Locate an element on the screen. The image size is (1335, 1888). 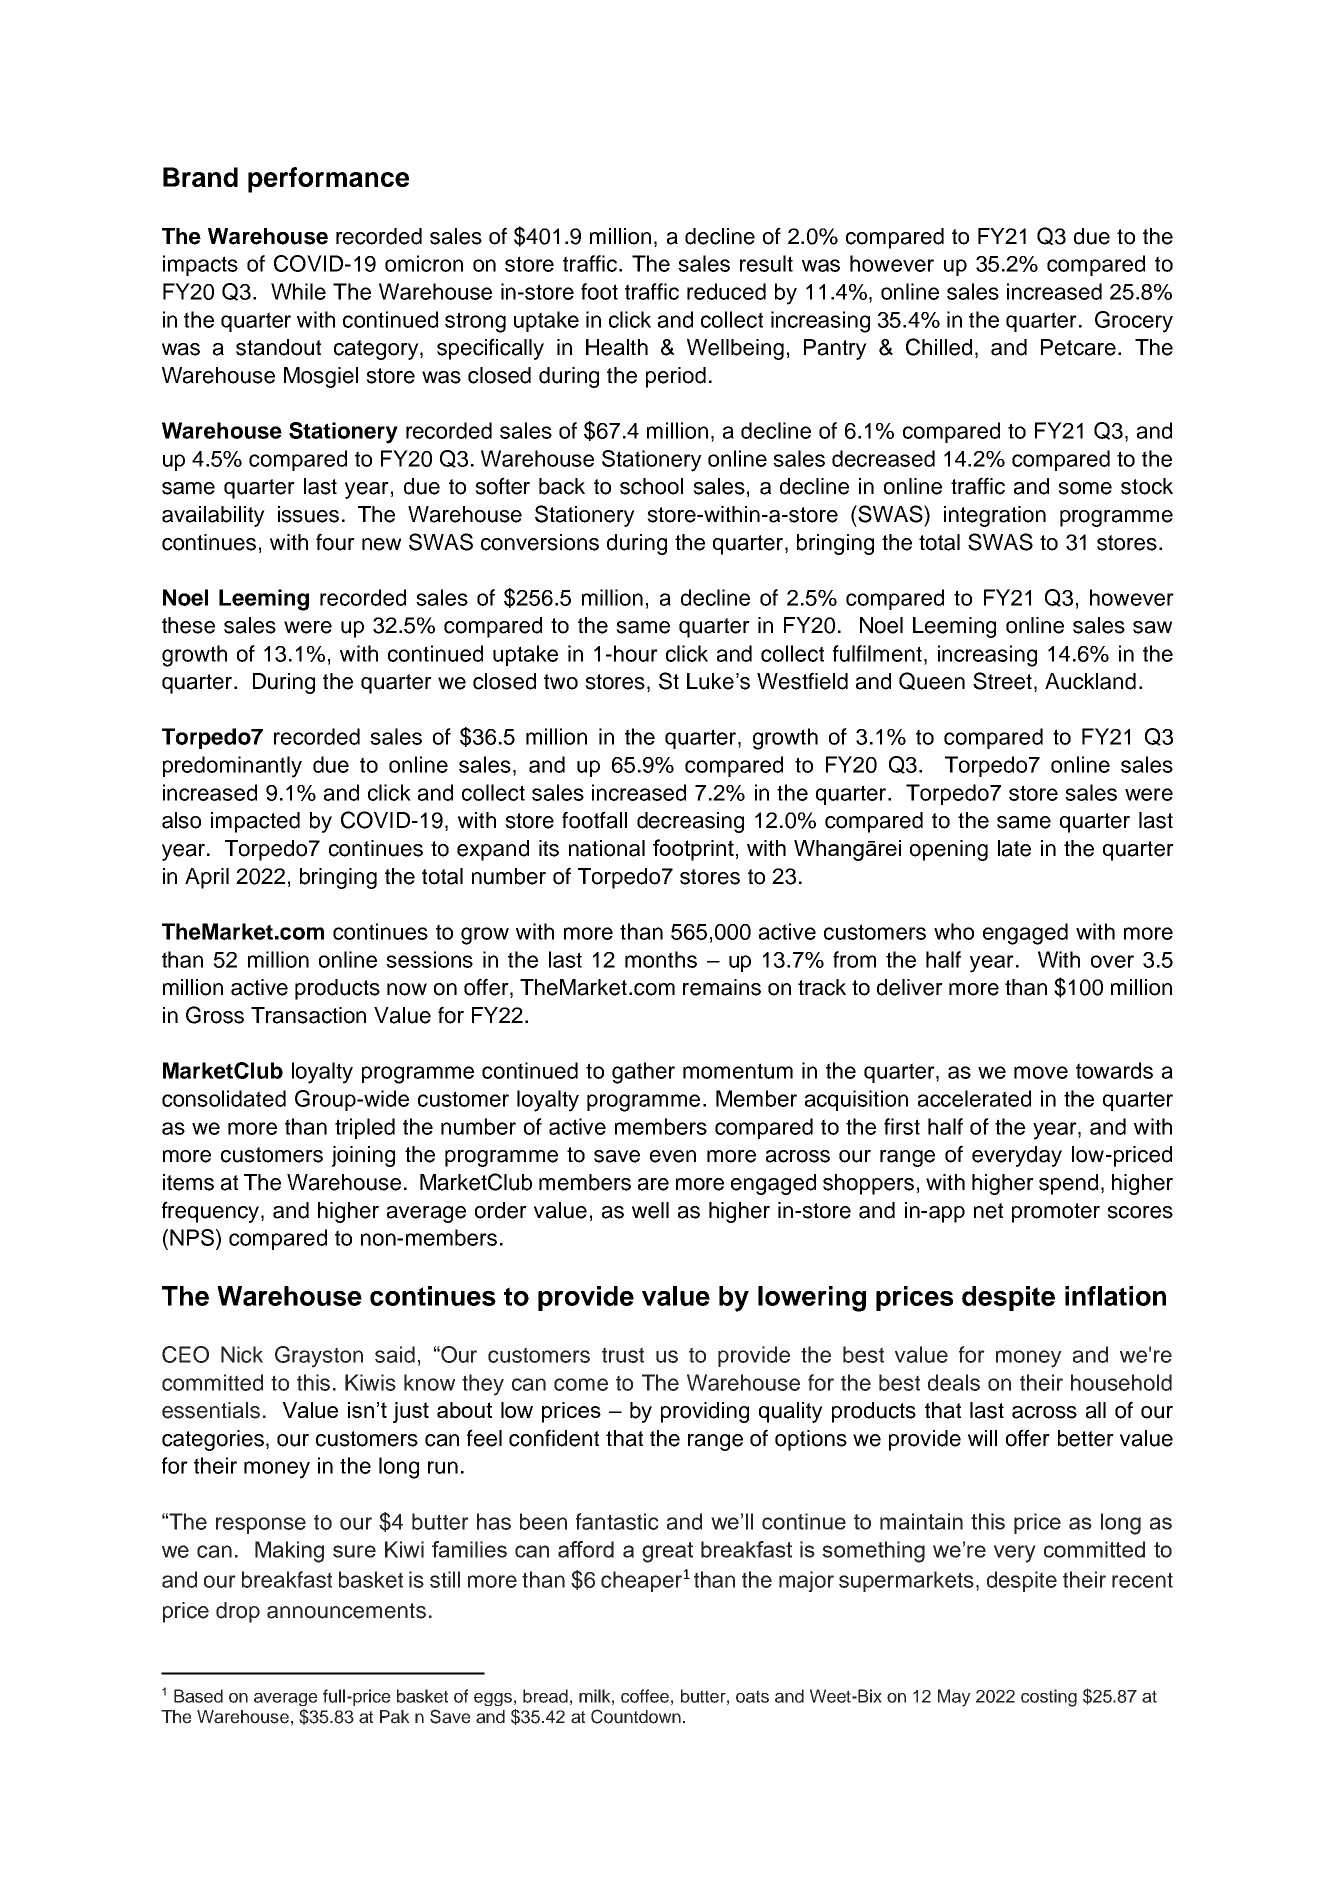
Transaction is located at coordinates (308, 1015).
